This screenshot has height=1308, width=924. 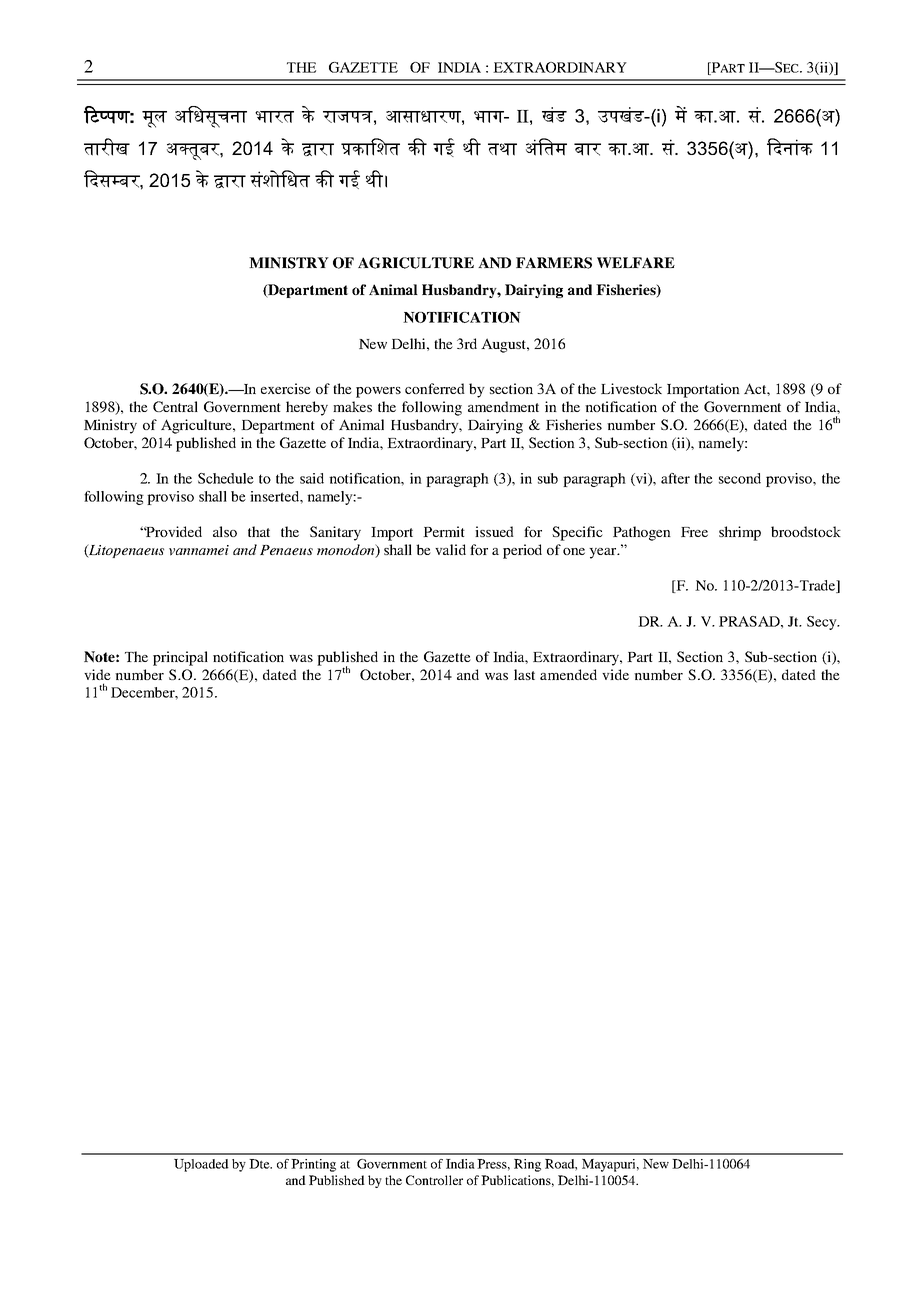 I want to click on Dte, so click(x=260, y=1164).
